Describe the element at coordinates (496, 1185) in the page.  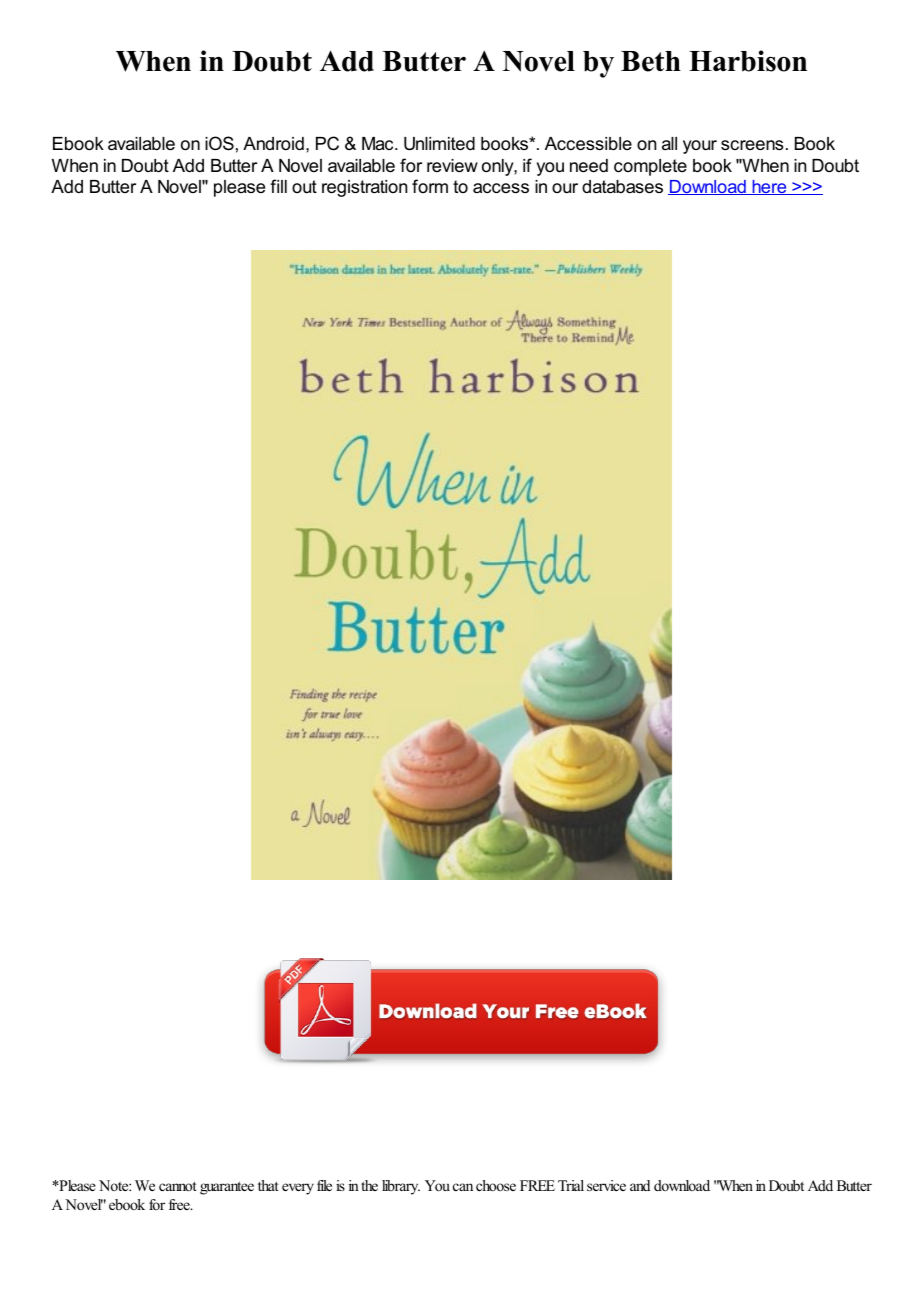
I see `choose` at that location.
